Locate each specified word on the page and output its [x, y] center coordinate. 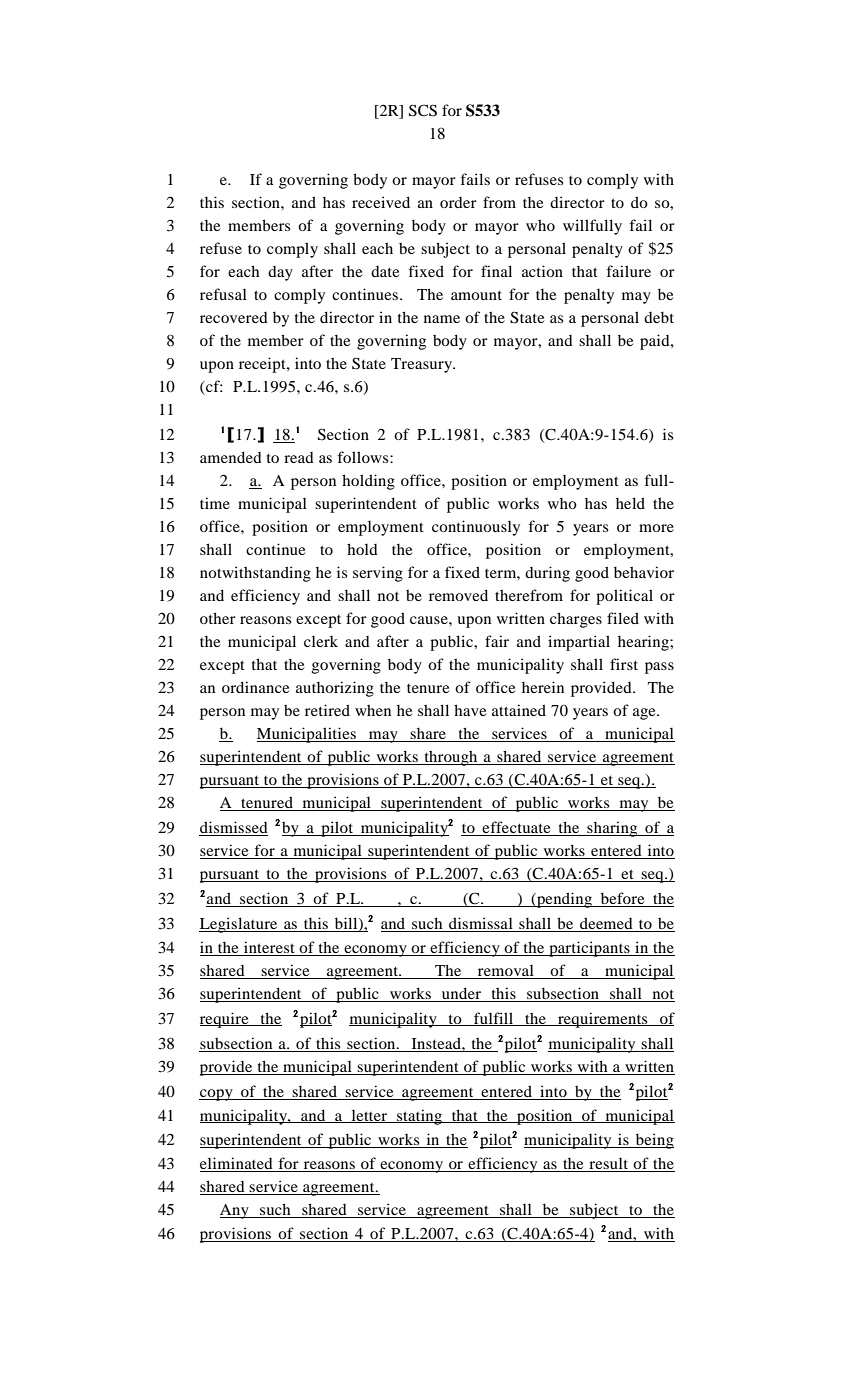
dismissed [233, 828]
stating [420, 1117]
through [451, 758]
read [299, 457]
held [630, 503]
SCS [423, 110]
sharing [612, 829]
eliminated [236, 1163]
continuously [476, 528]
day [280, 273]
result [608, 1163]
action [542, 271]
